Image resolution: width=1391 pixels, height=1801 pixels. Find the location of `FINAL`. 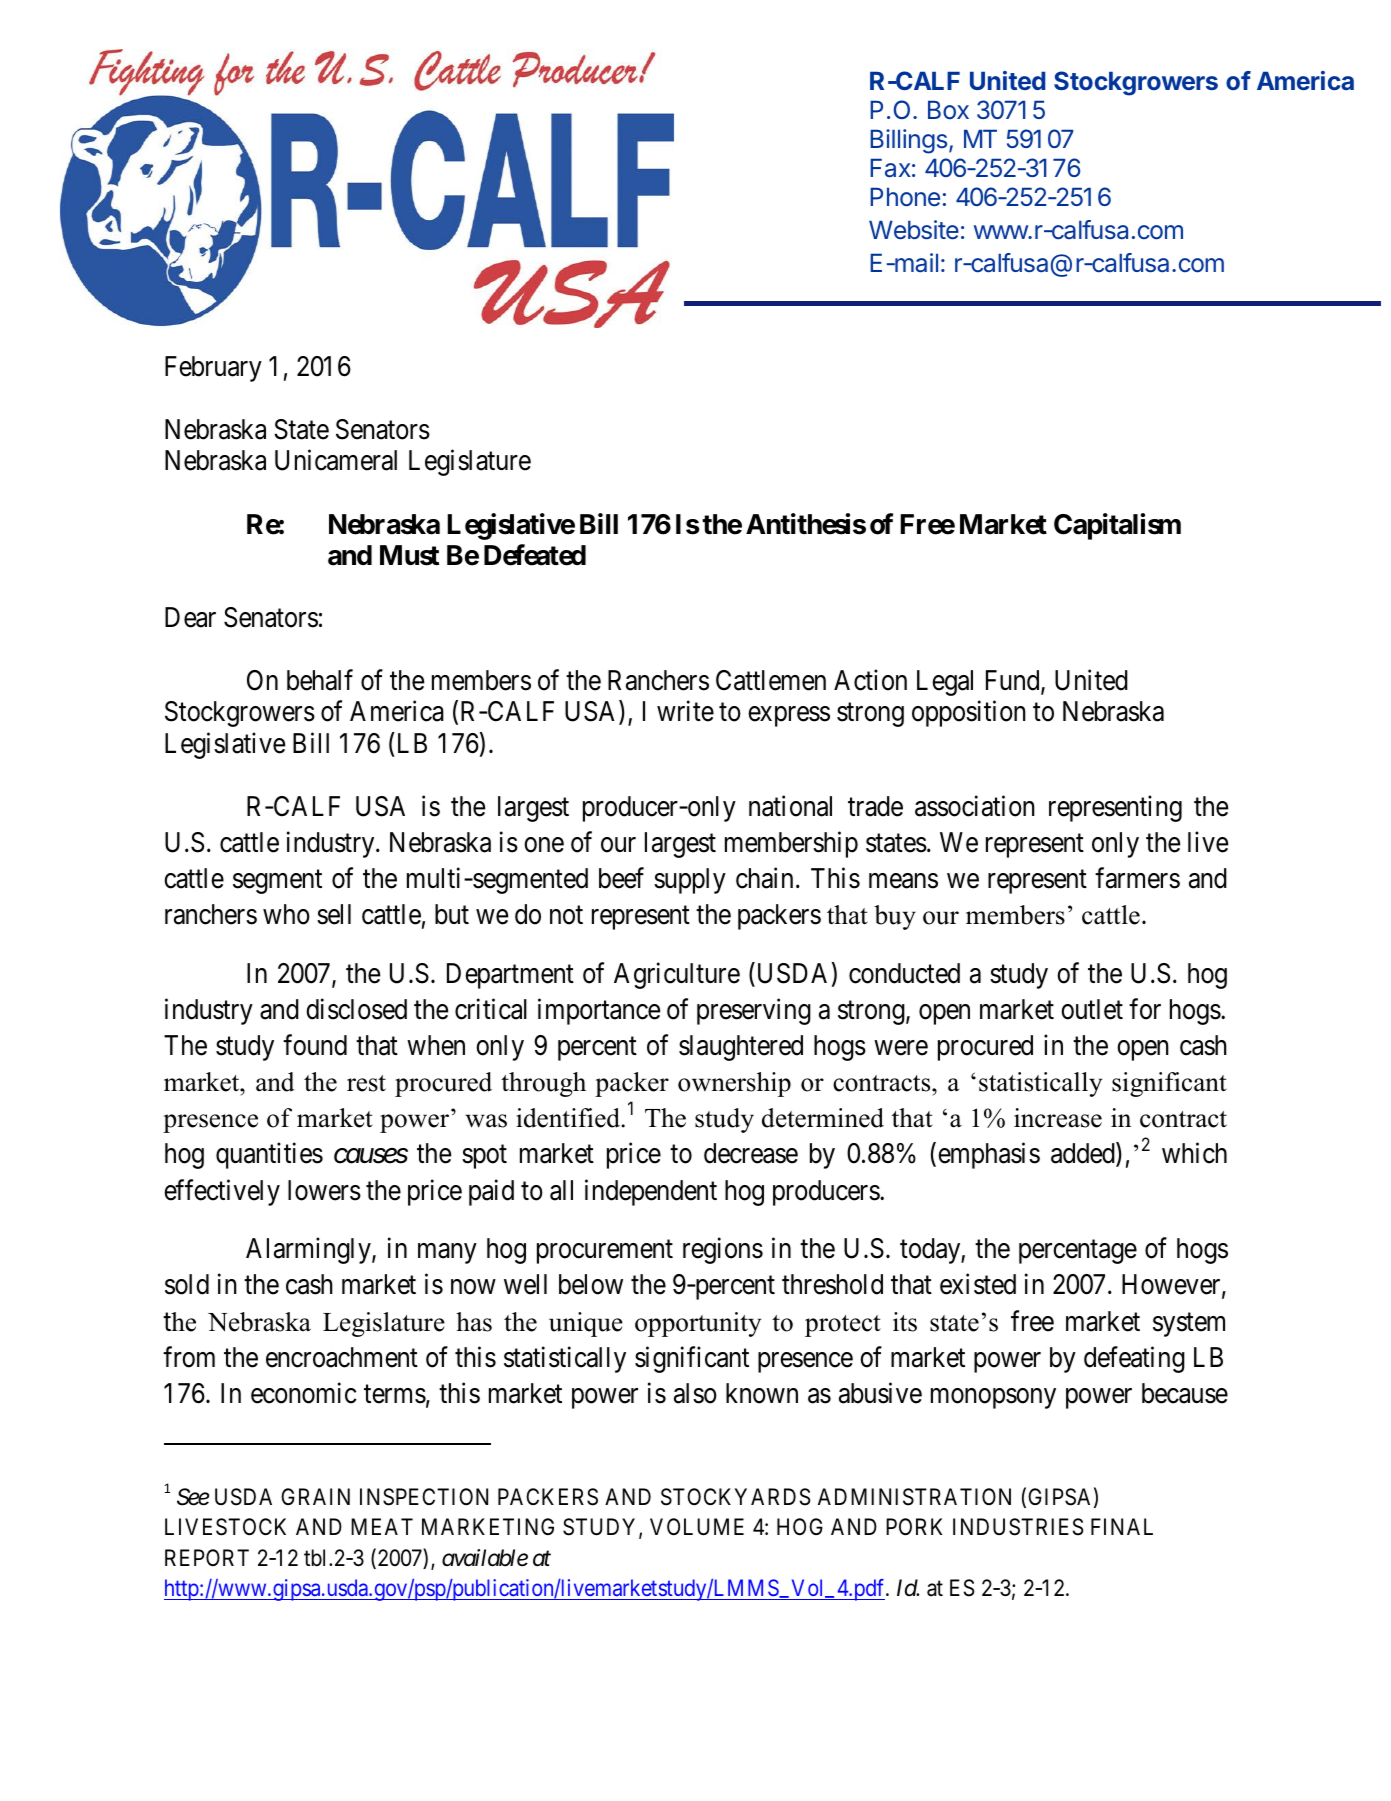

FINAL is located at coordinates (1122, 1526).
